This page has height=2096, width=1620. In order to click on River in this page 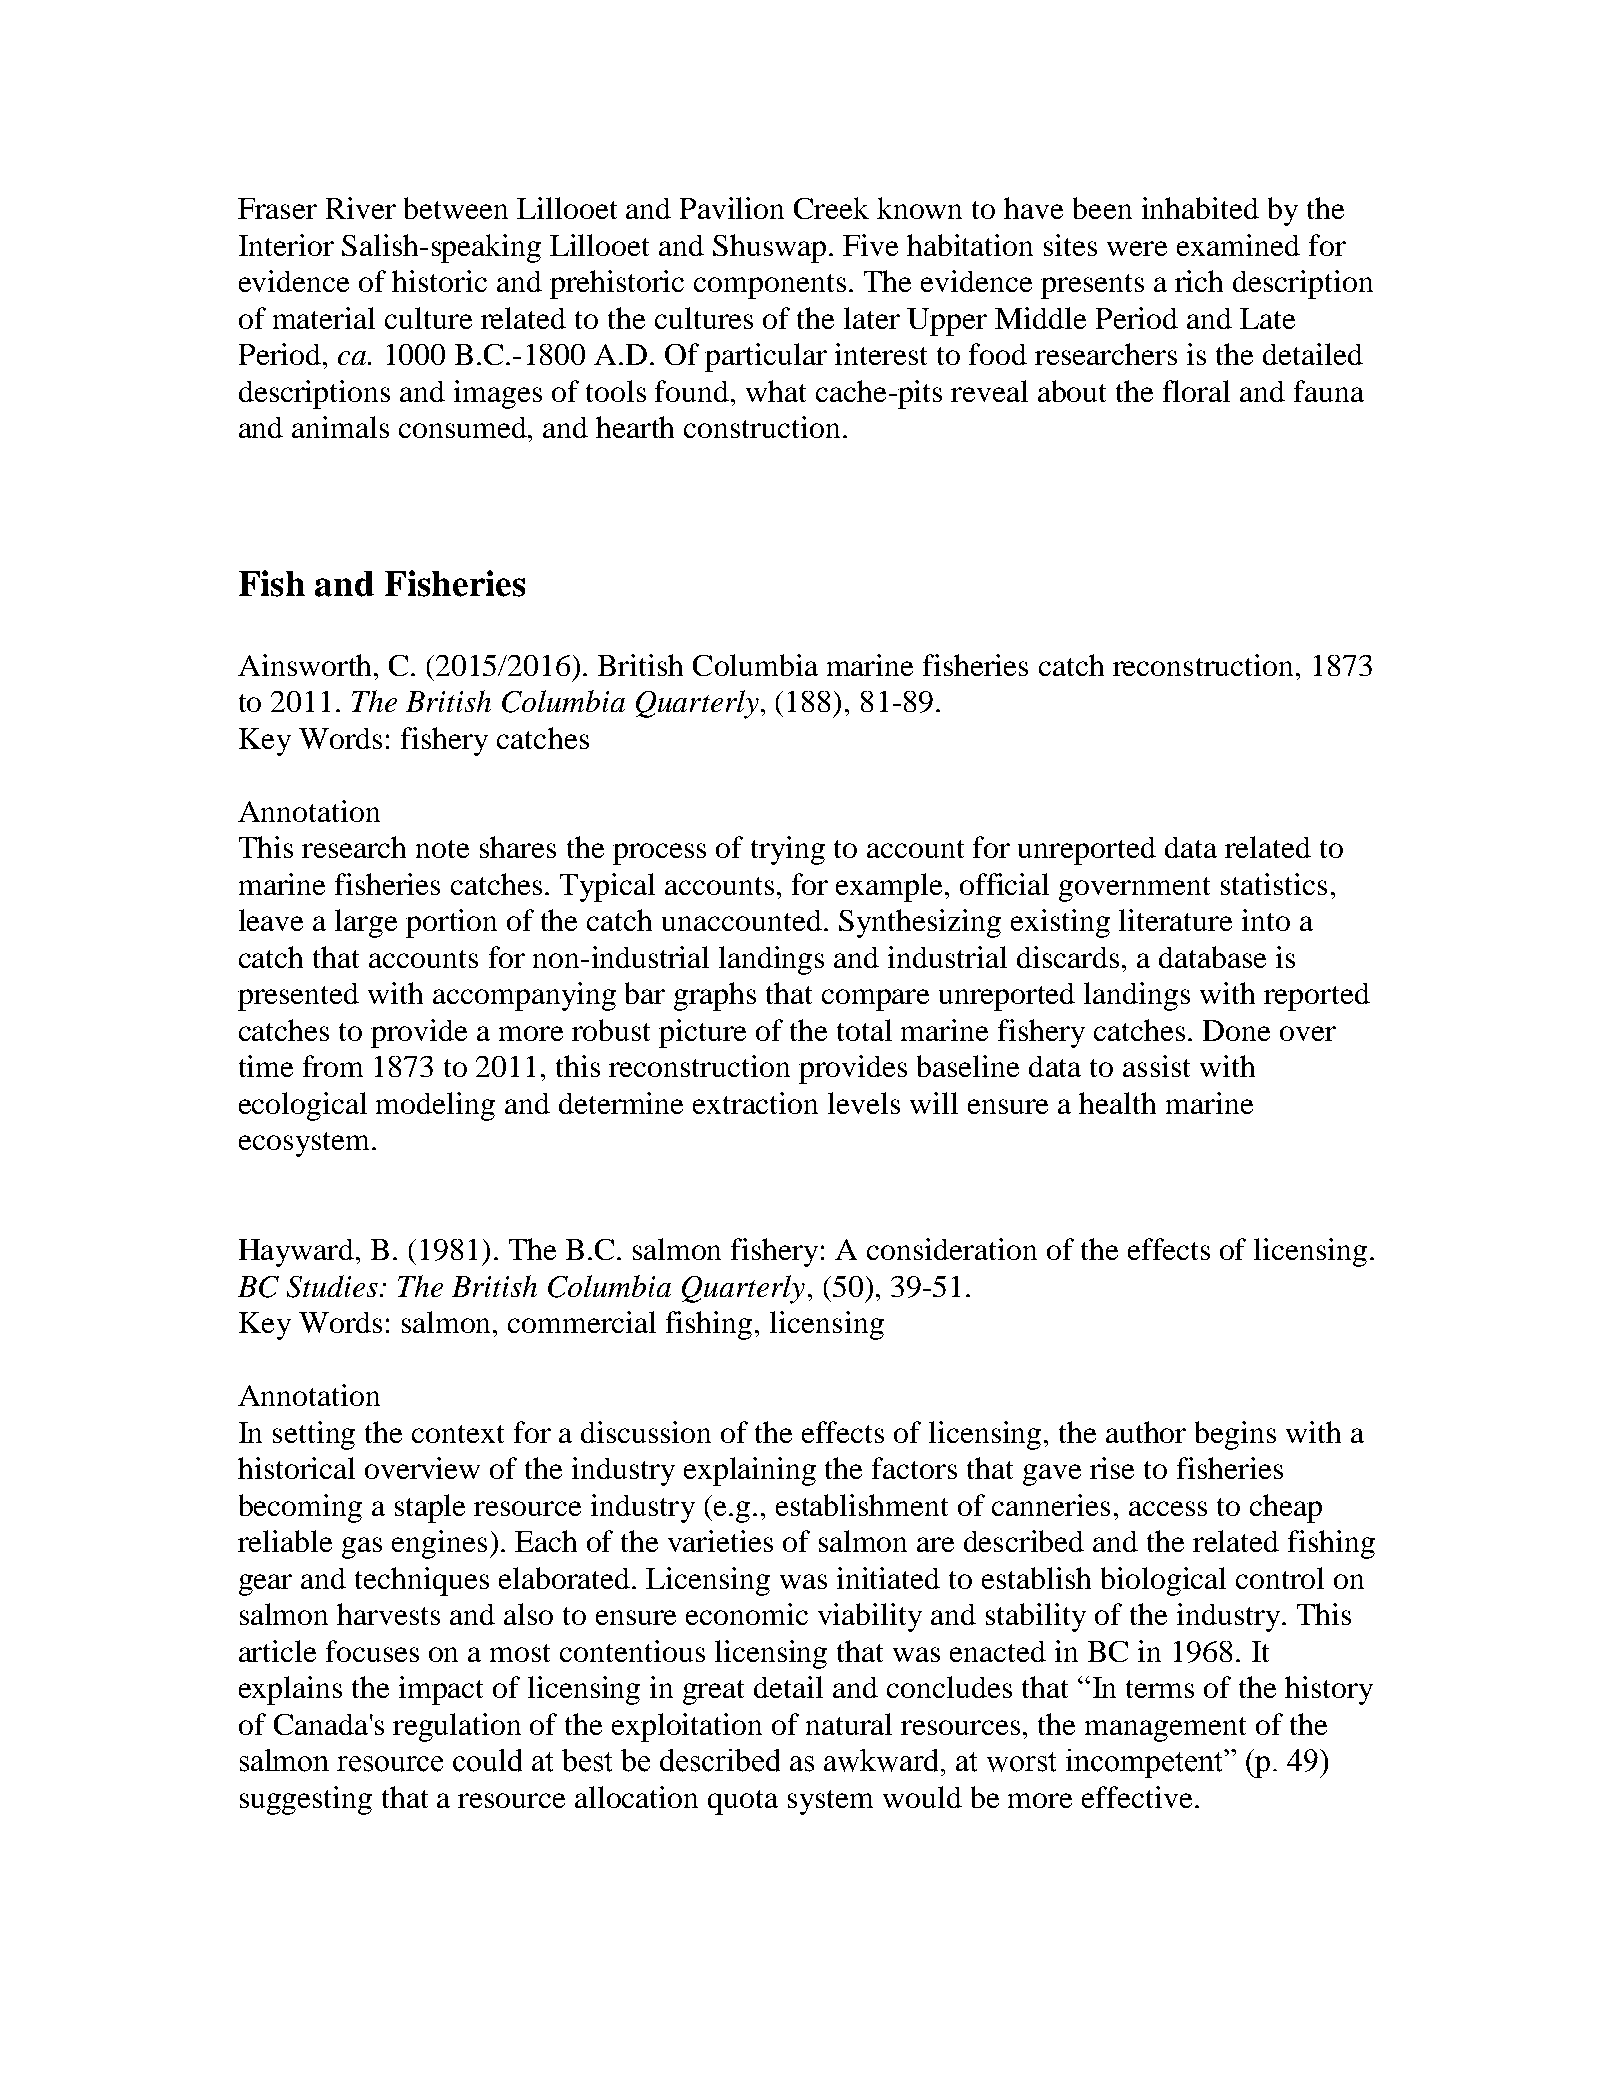, I will do `click(361, 208)`.
